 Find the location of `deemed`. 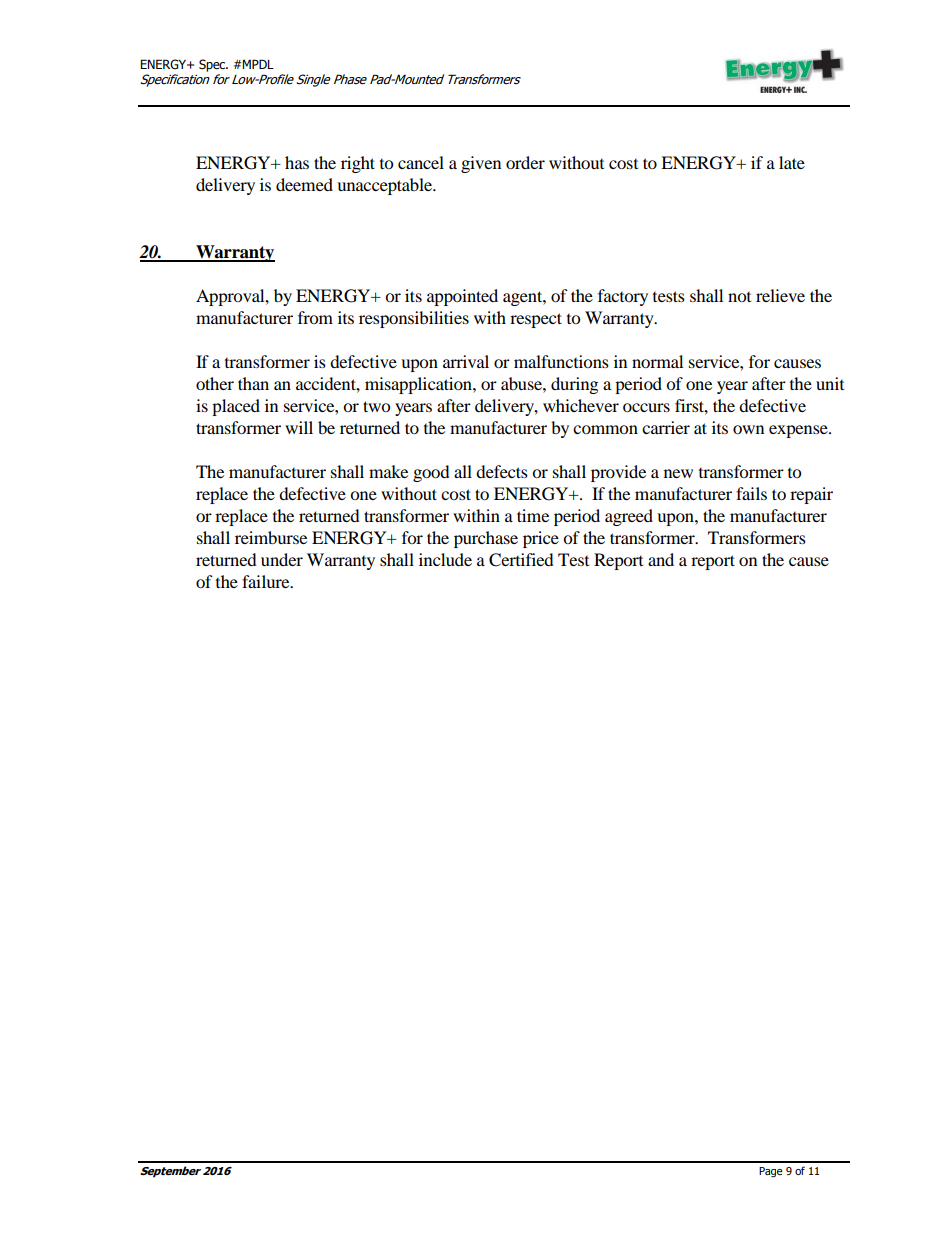

deemed is located at coordinates (304, 184).
